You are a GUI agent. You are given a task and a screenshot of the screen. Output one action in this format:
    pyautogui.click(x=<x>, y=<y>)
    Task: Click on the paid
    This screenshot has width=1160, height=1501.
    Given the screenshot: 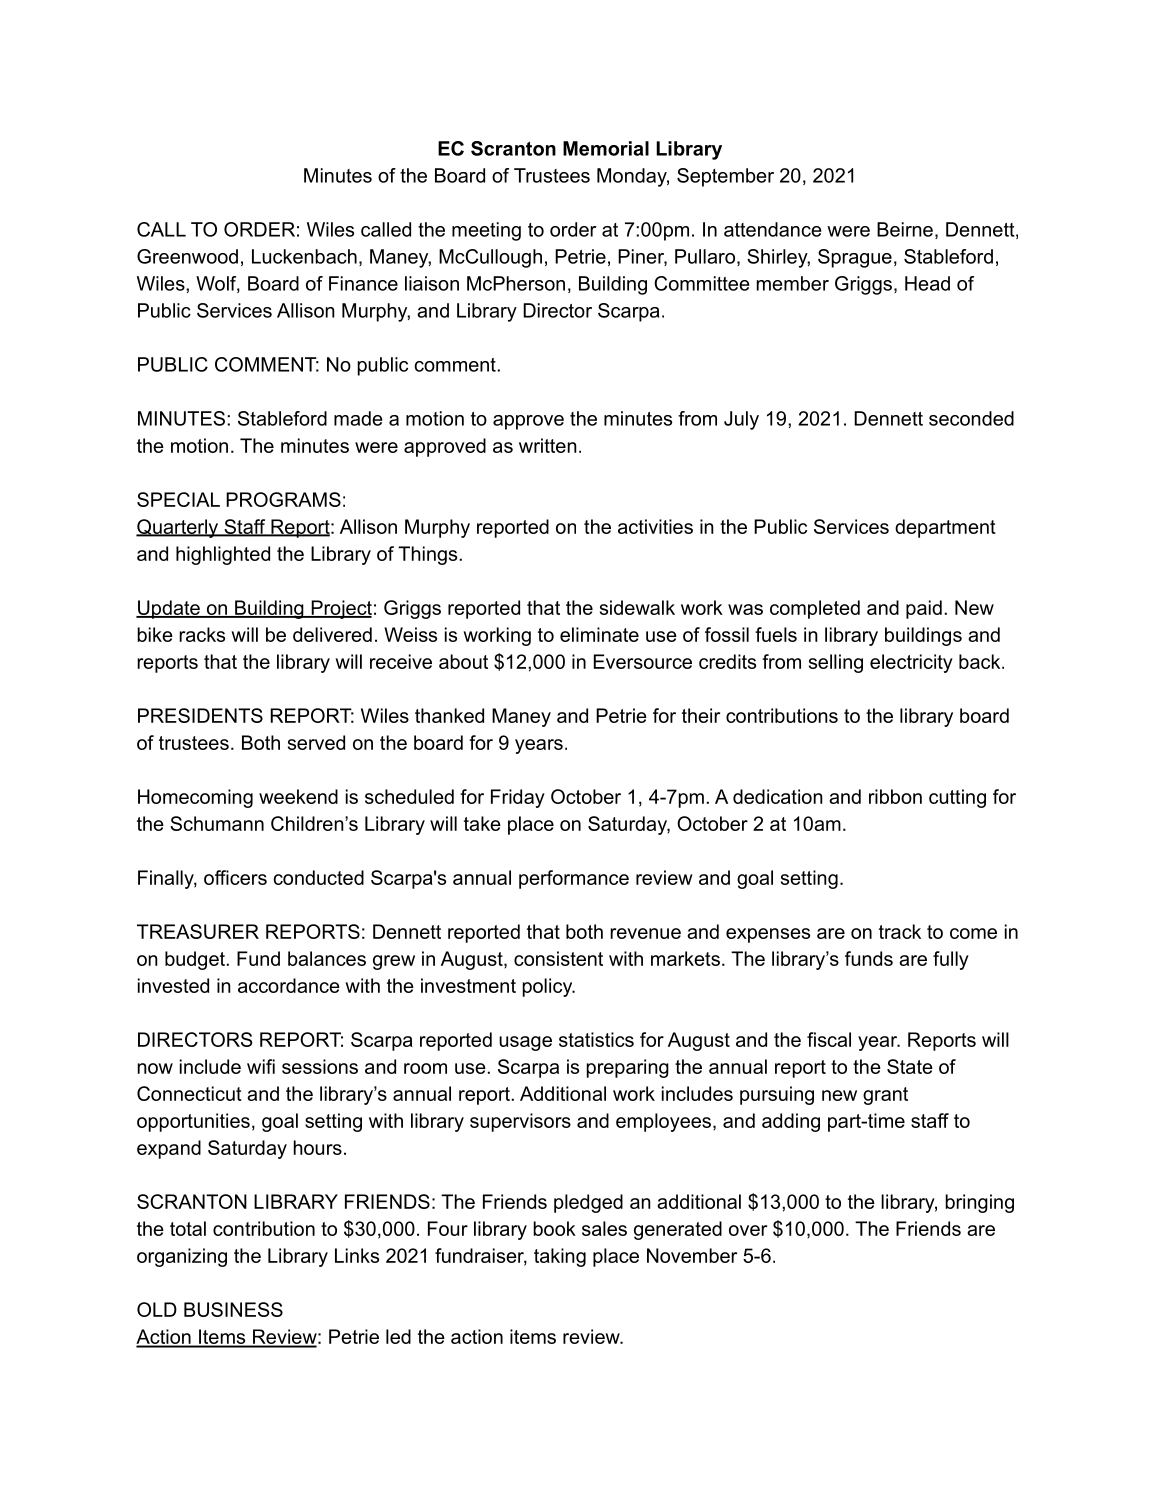 What is the action you would take?
    pyautogui.click(x=924, y=609)
